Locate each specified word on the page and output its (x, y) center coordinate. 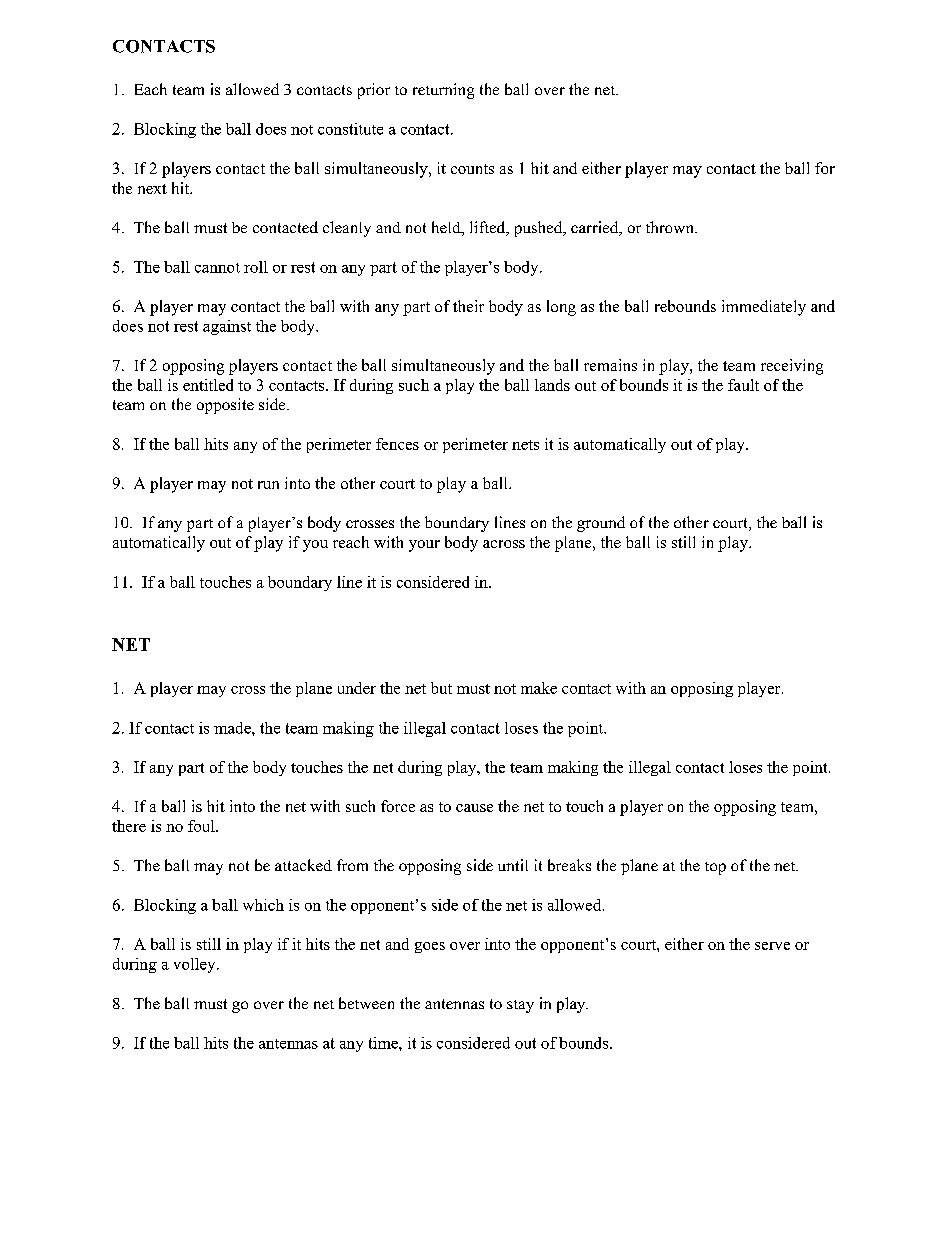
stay (520, 1006)
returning (443, 91)
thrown (671, 227)
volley (196, 965)
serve (772, 946)
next (152, 189)
